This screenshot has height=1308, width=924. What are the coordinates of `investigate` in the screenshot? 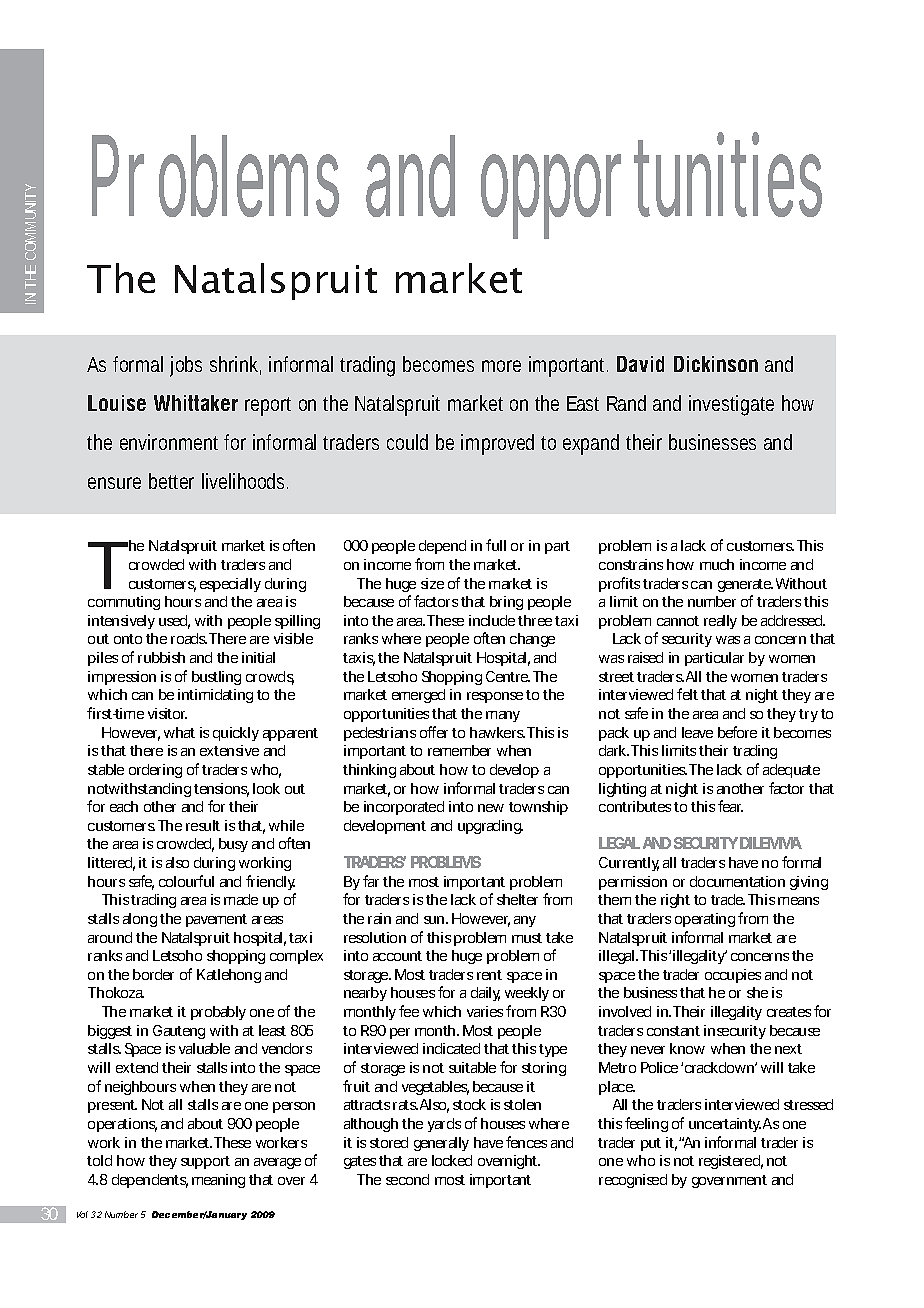 It's located at (731, 405).
